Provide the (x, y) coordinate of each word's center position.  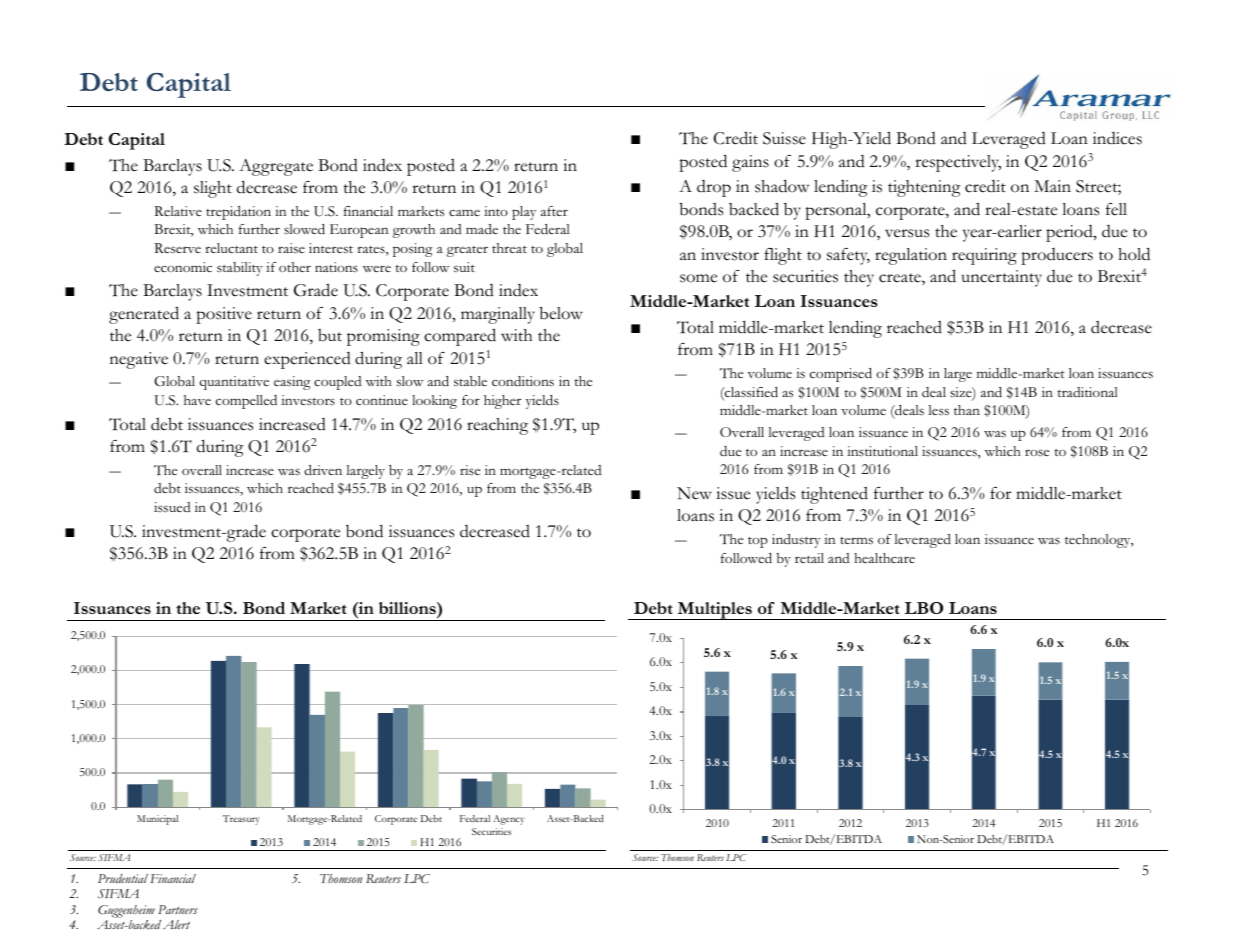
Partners (178, 909)
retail (809, 558)
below (561, 313)
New (694, 493)
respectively (958, 163)
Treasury (241, 820)
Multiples (714, 611)
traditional (1087, 392)
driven (323, 470)
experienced (307, 360)
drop (714, 188)
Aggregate (276, 167)
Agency (508, 820)
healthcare (884, 558)
